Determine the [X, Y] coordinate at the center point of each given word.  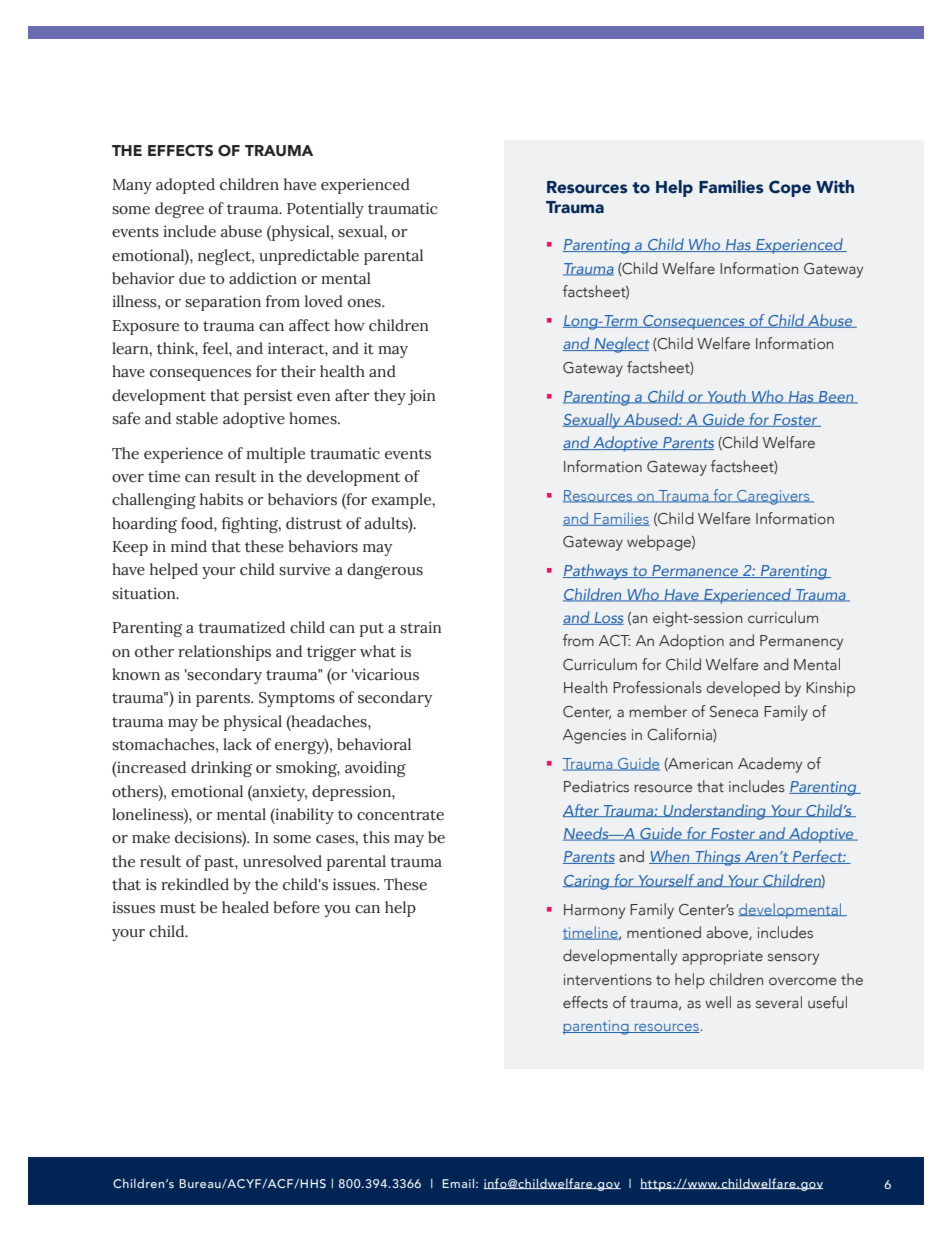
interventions [608, 980]
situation [145, 593]
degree [179, 210]
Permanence [695, 571]
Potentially [325, 210]
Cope [790, 188]
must [178, 908]
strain [421, 627]
